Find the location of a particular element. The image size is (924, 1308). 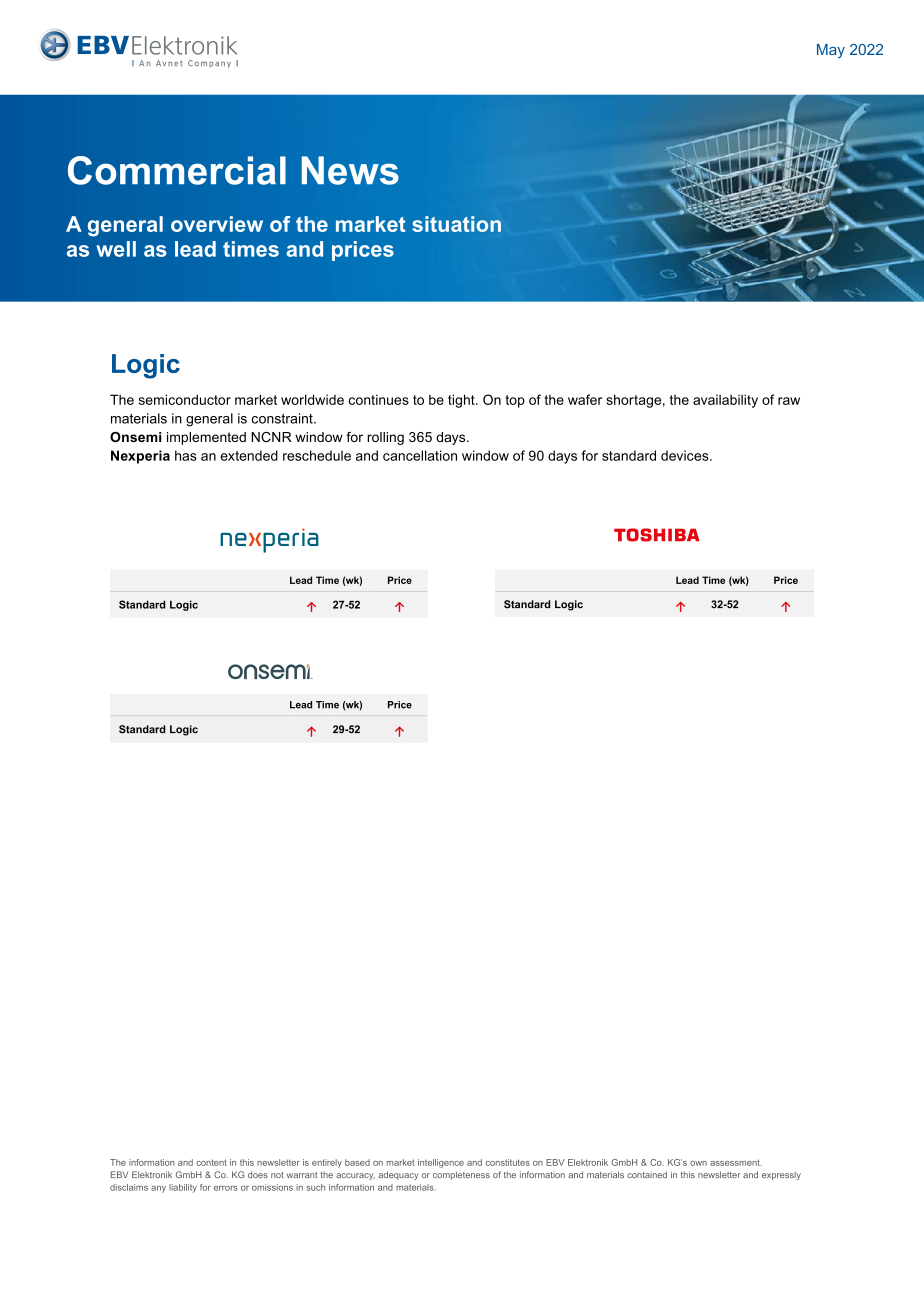

May is located at coordinates (831, 51).
